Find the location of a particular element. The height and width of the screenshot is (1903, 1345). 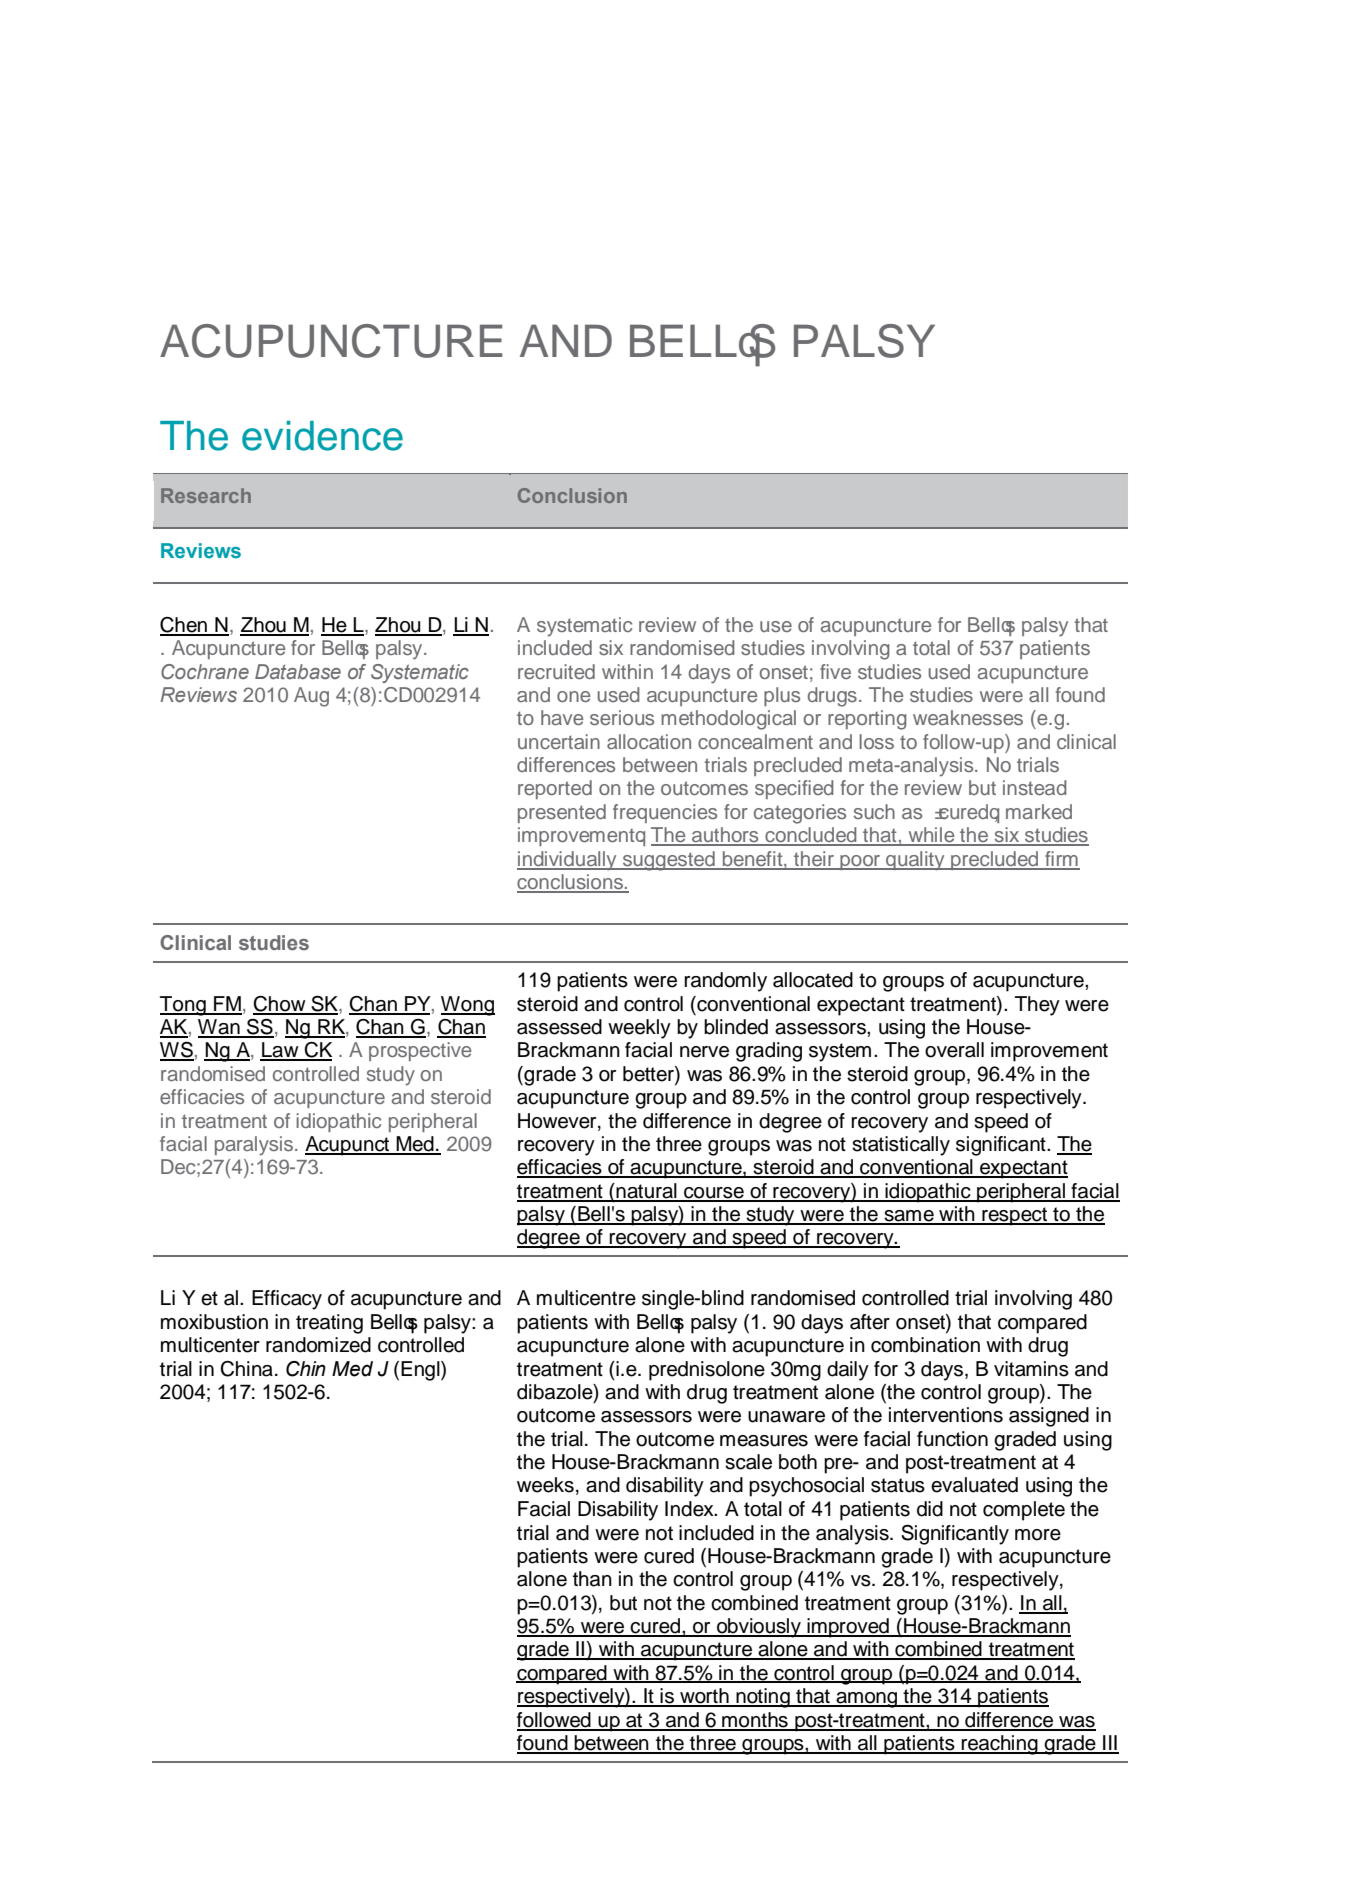

five is located at coordinates (835, 671).
